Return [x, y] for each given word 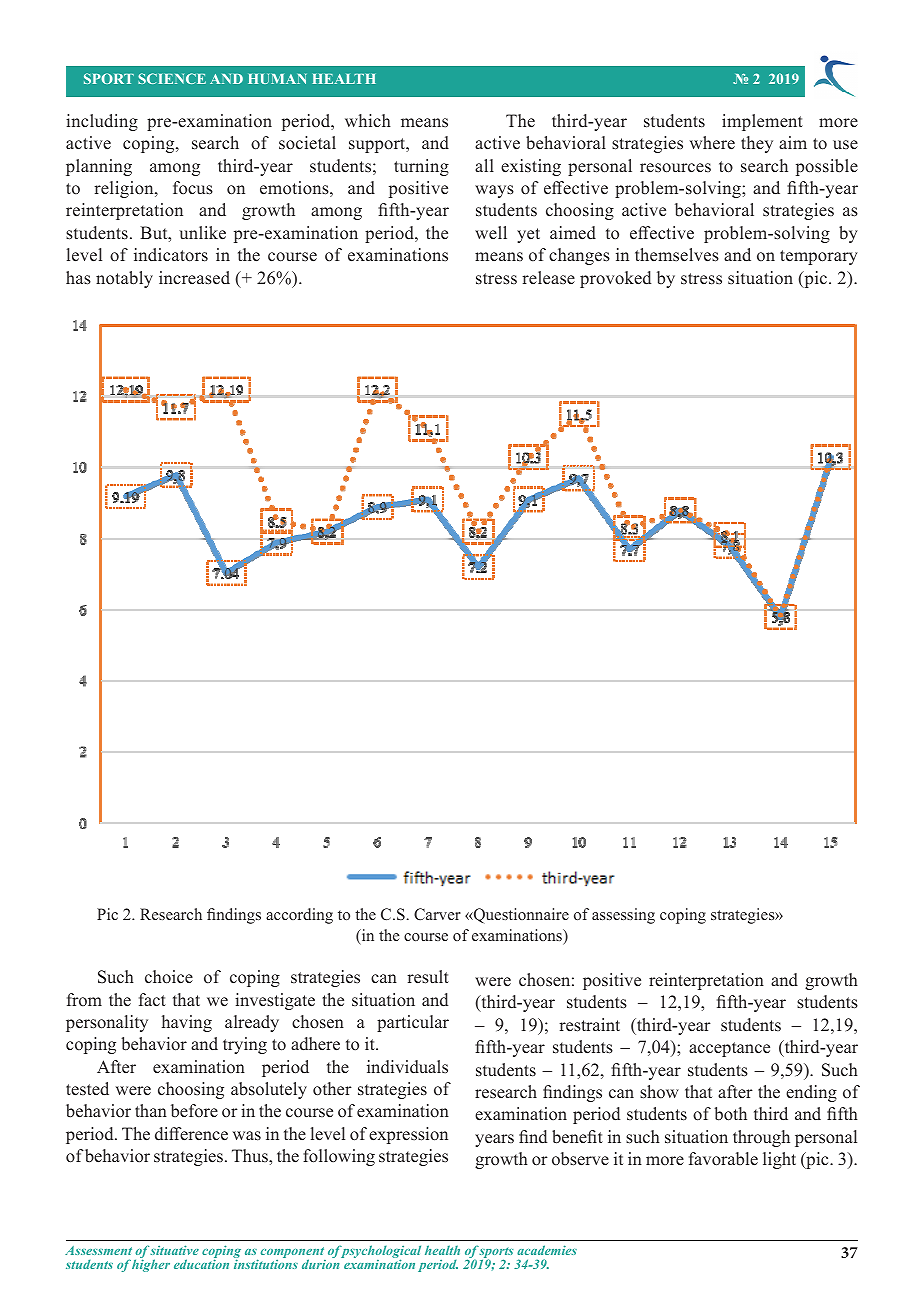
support [378, 145]
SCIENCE [172, 78]
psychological [380, 1253]
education [201, 1264]
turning [421, 167]
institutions [266, 1264]
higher [151, 1265]
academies [547, 1250]
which [368, 120]
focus [193, 188]
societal [307, 143]
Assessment [98, 1250]
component [292, 1254]
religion [125, 189]
